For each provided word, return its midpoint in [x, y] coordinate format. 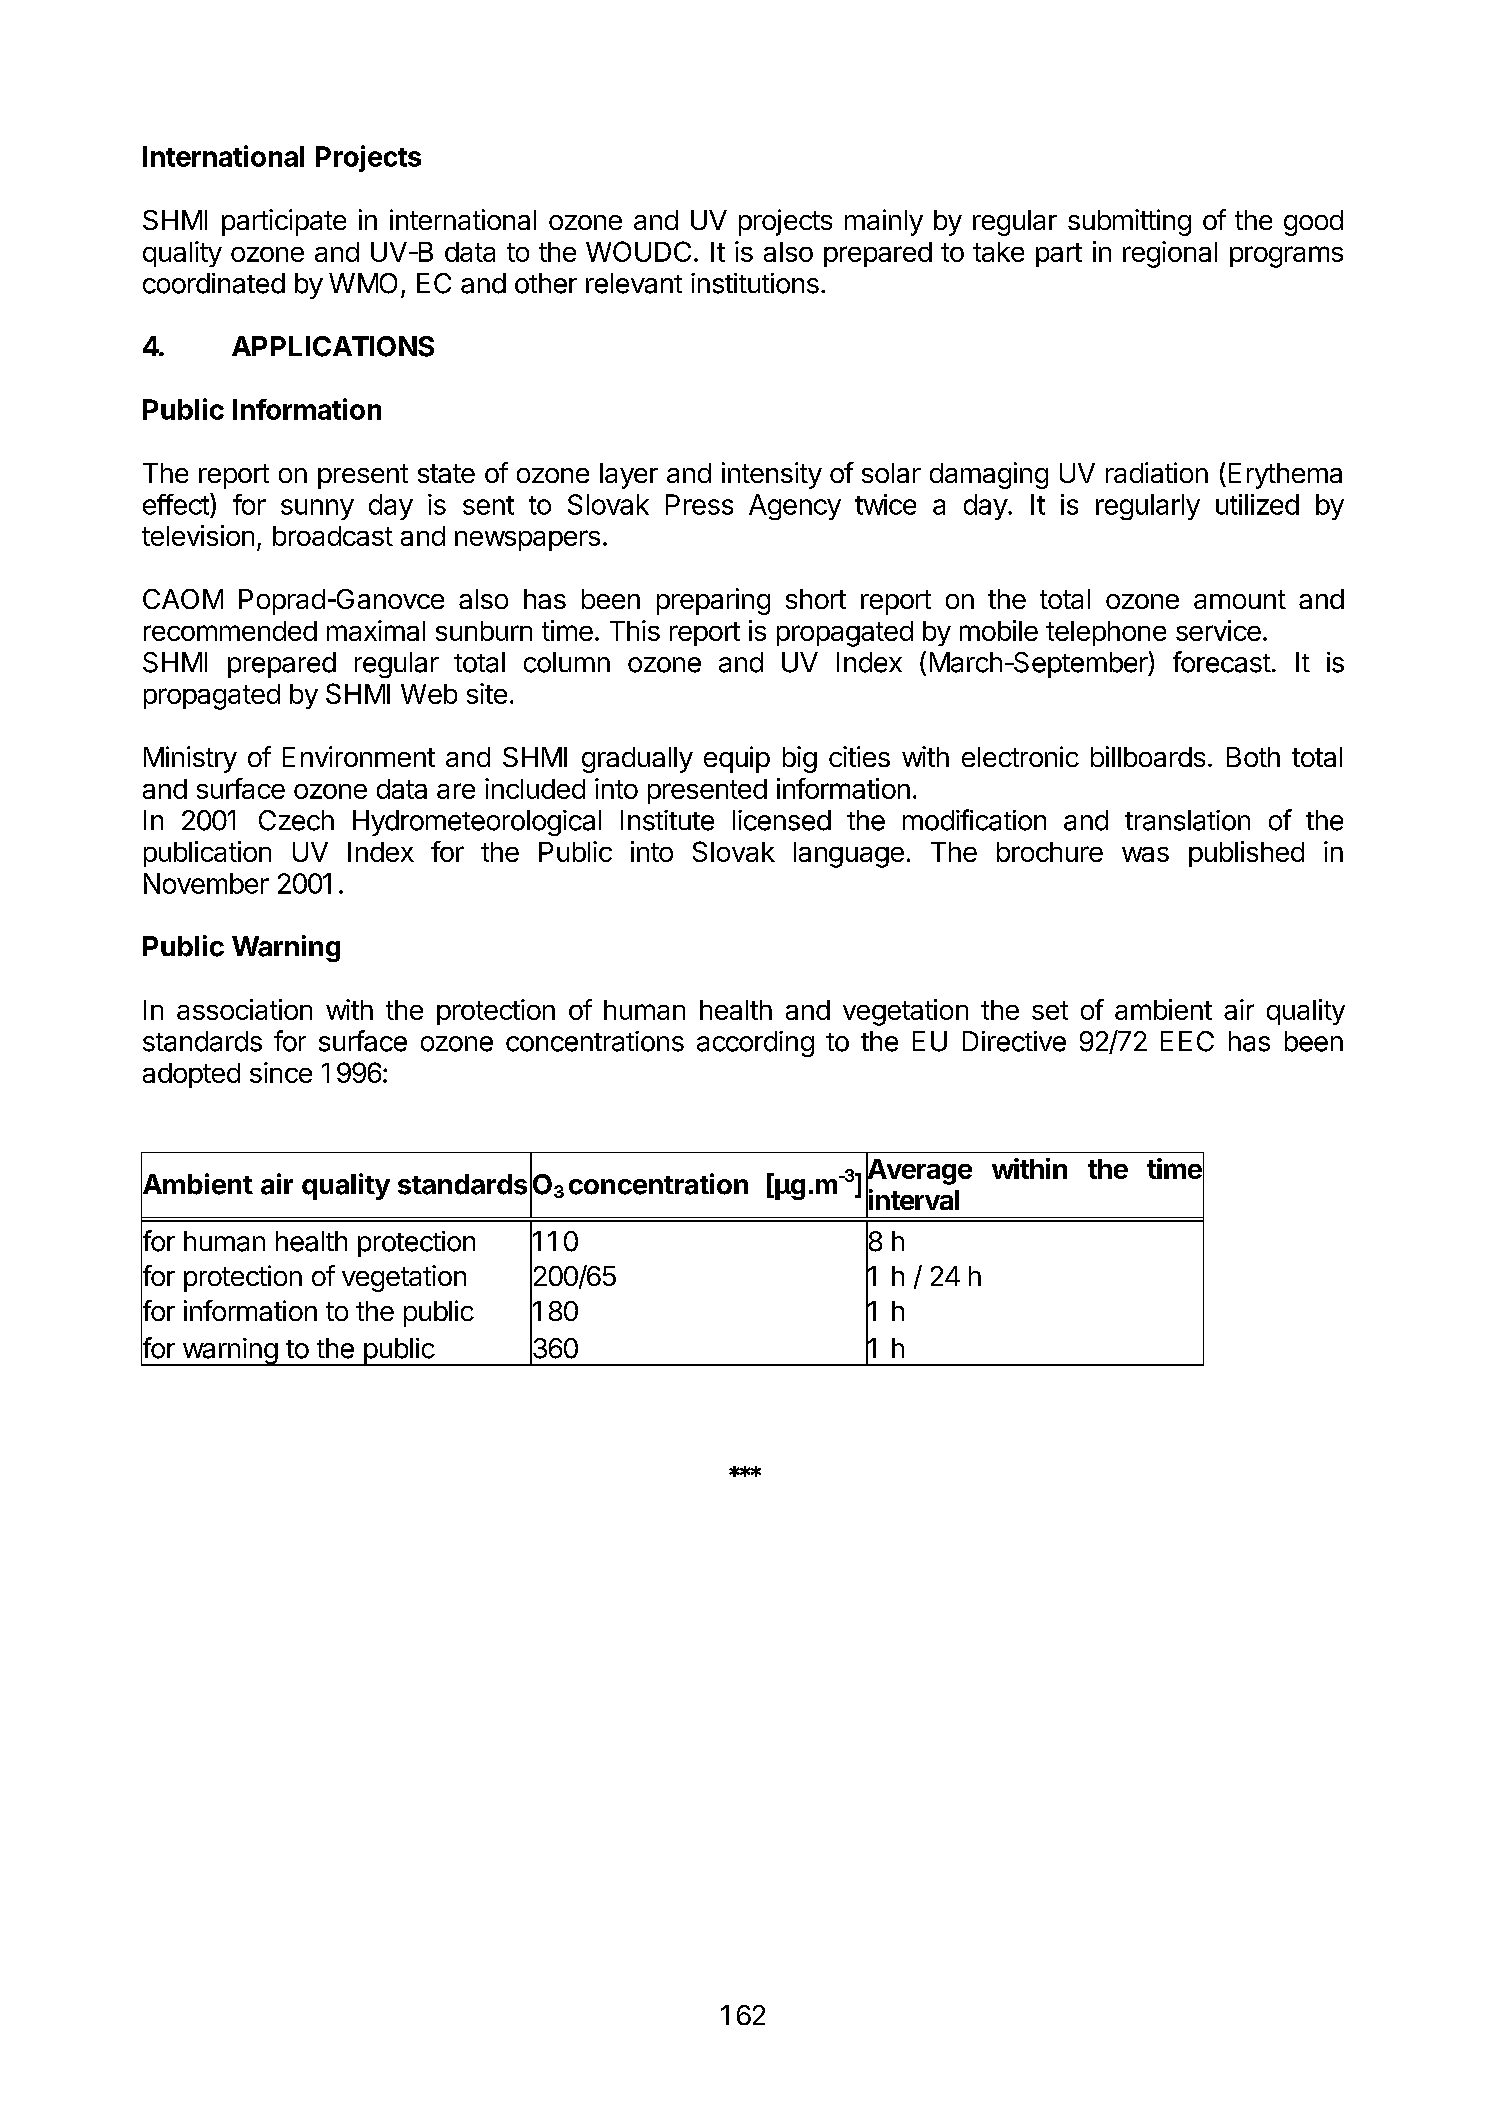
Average [919, 1171]
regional [1170, 254]
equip [737, 759]
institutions [755, 283]
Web [429, 694]
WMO [363, 283]
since [281, 1072]
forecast [1222, 662]
